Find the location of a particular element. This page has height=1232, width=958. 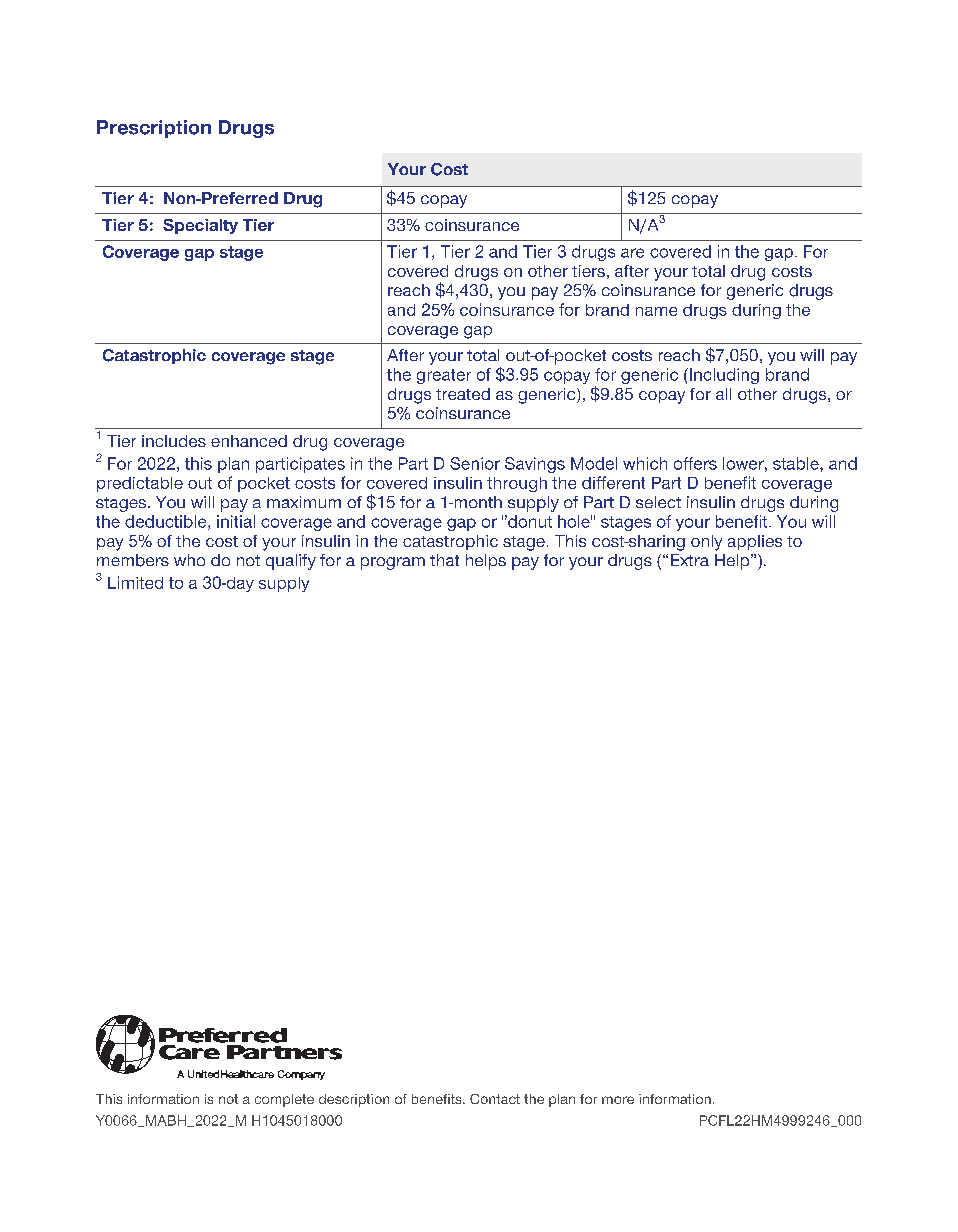

offers is located at coordinates (695, 463).
